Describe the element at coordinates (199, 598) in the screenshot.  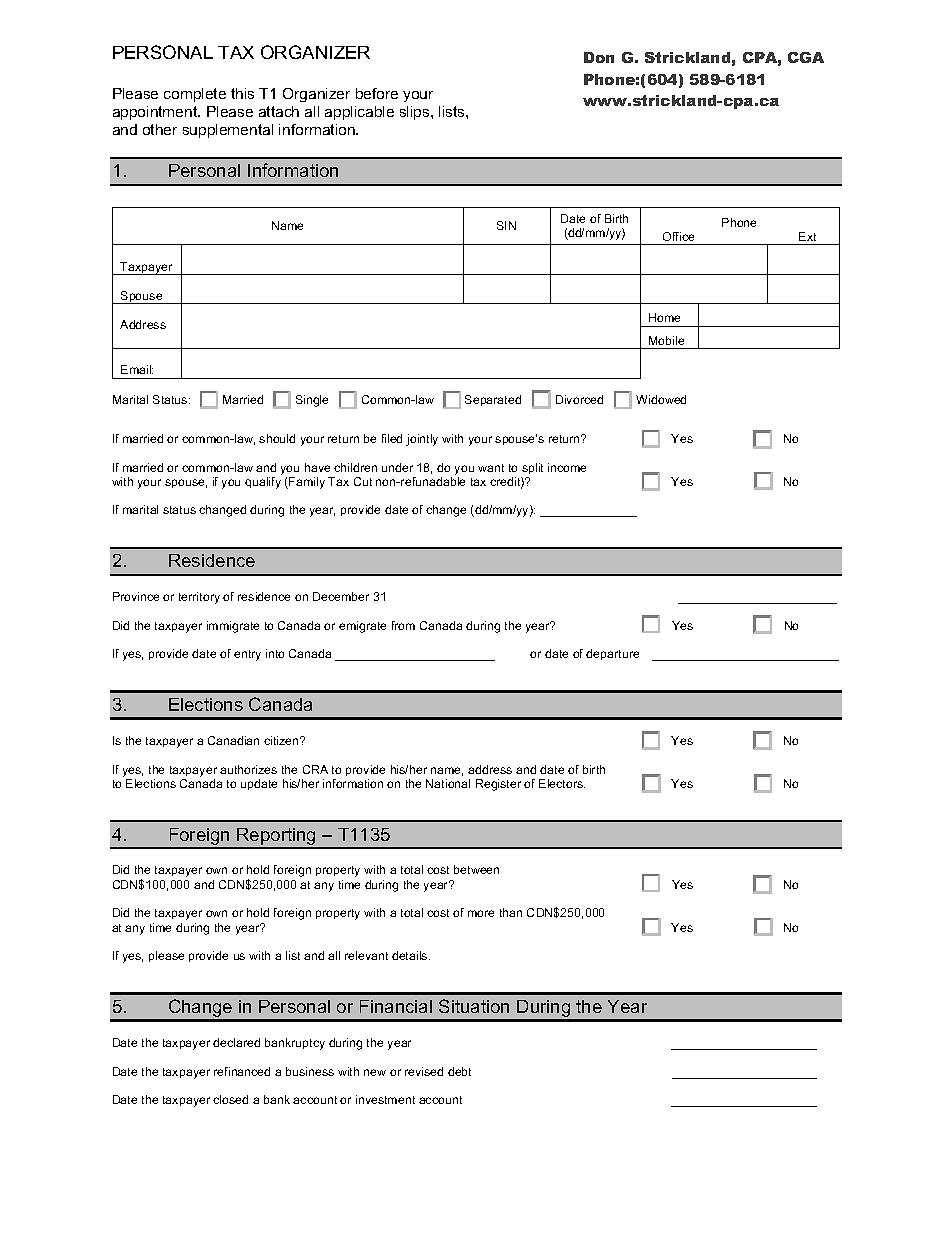
I see `territory` at that location.
